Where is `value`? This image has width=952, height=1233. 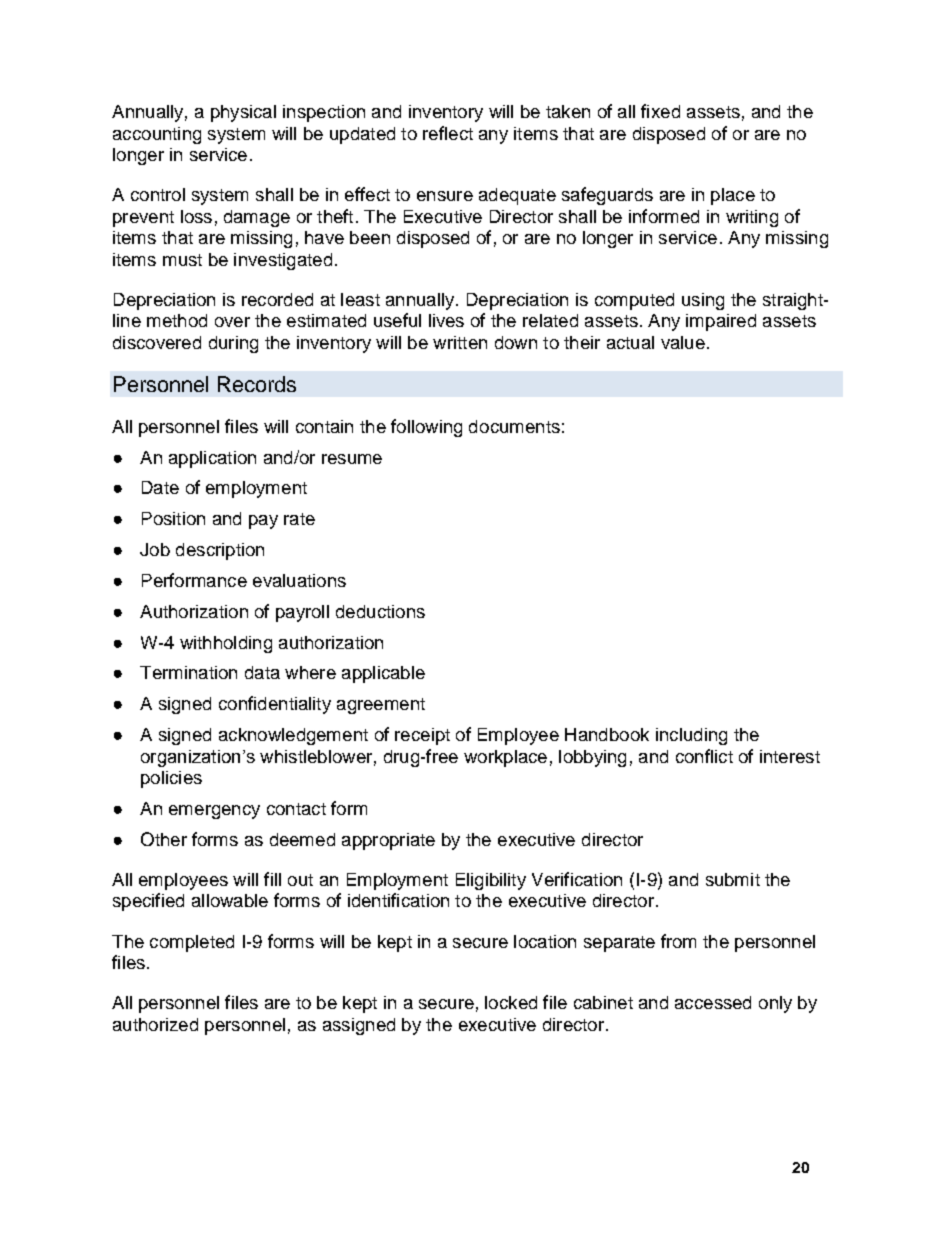
value is located at coordinates (683, 342).
